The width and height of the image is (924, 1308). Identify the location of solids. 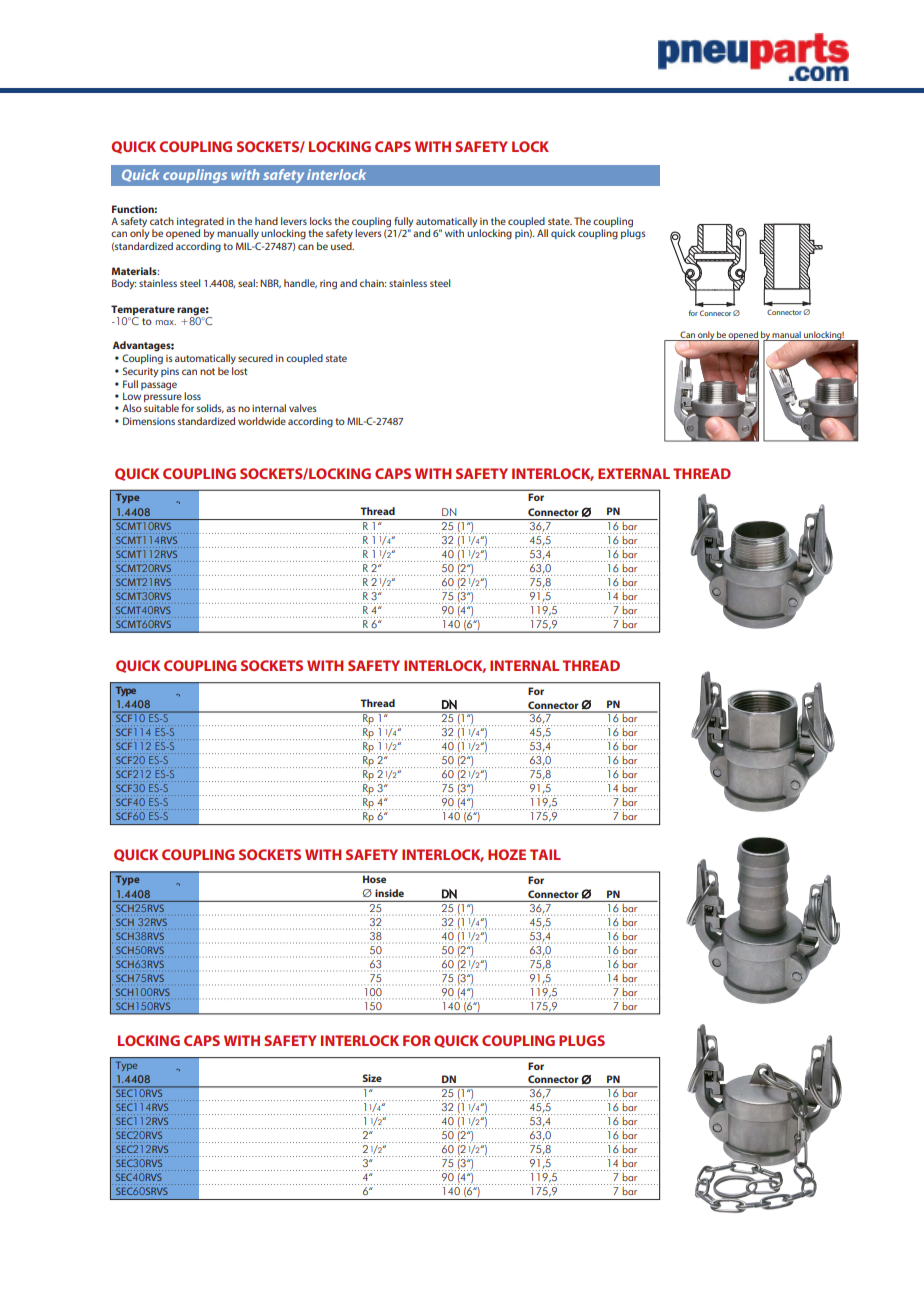
(210, 408).
